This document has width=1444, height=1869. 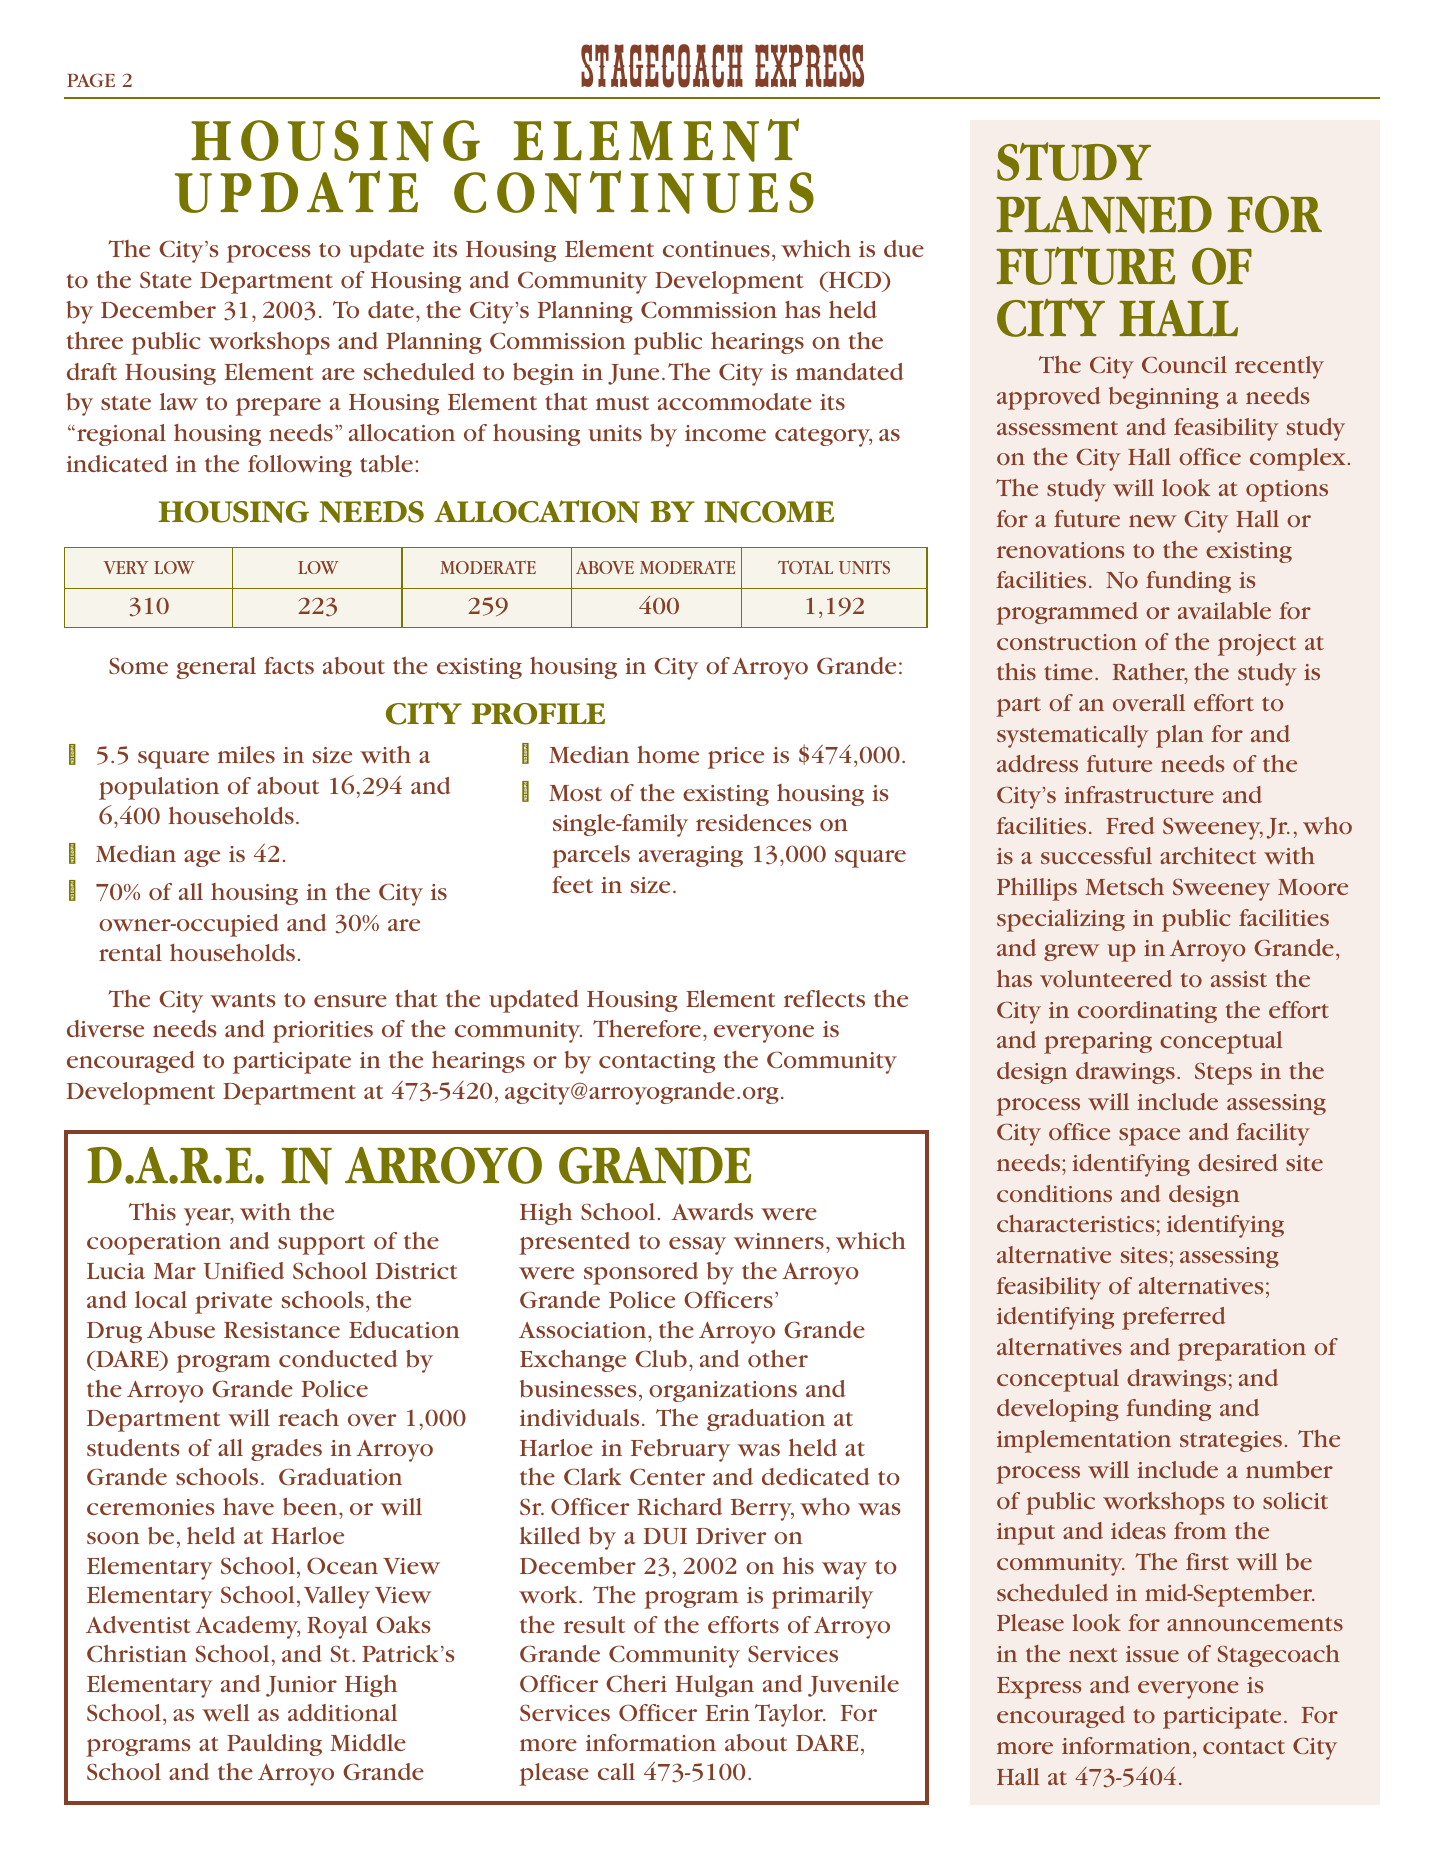 I want to click on averaging, so click(x=691, y=856).
